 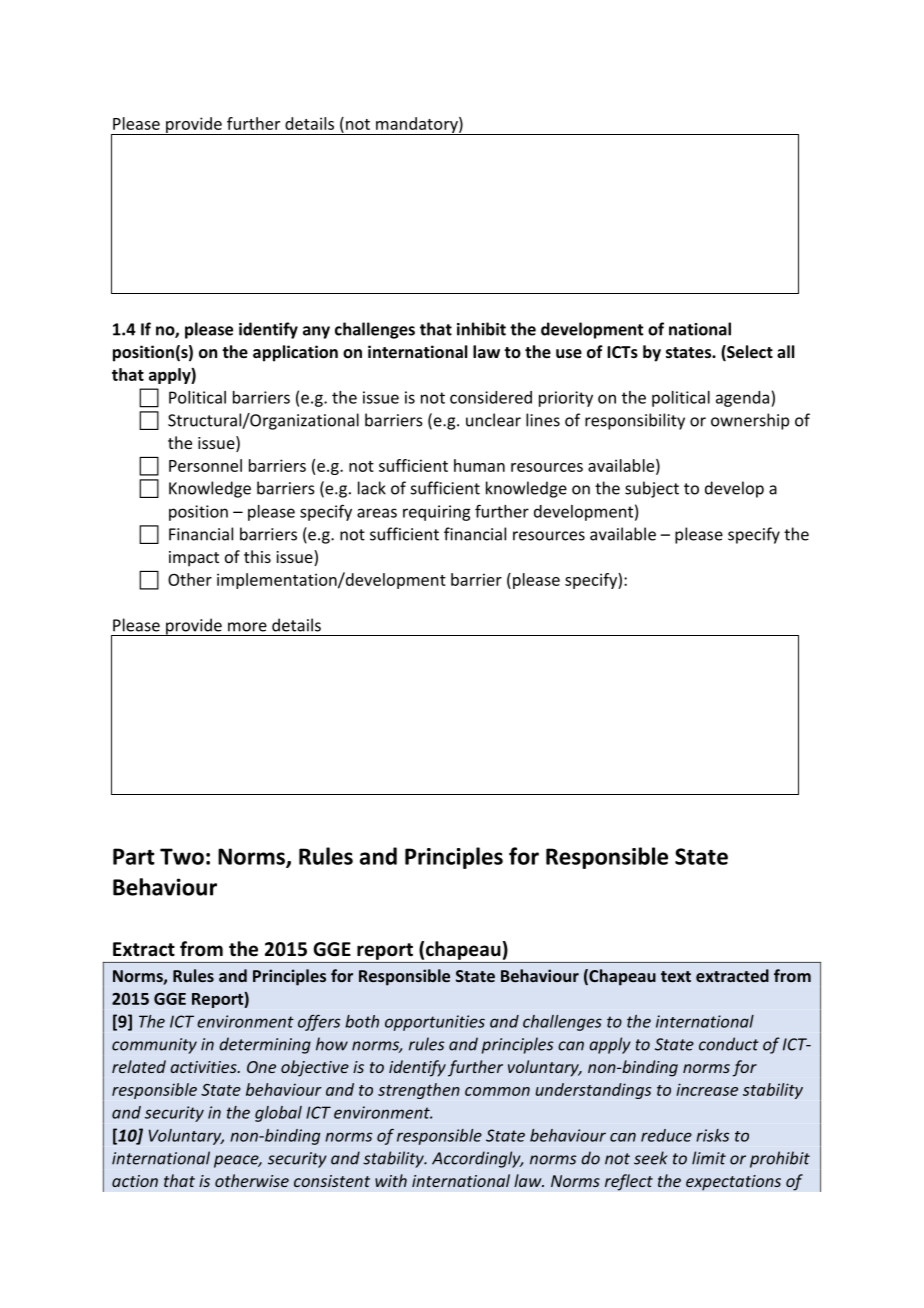 What do you see at coordinates (742, 399) in the screenshot?
I see `agenda` at bounding box center [742, 399].
